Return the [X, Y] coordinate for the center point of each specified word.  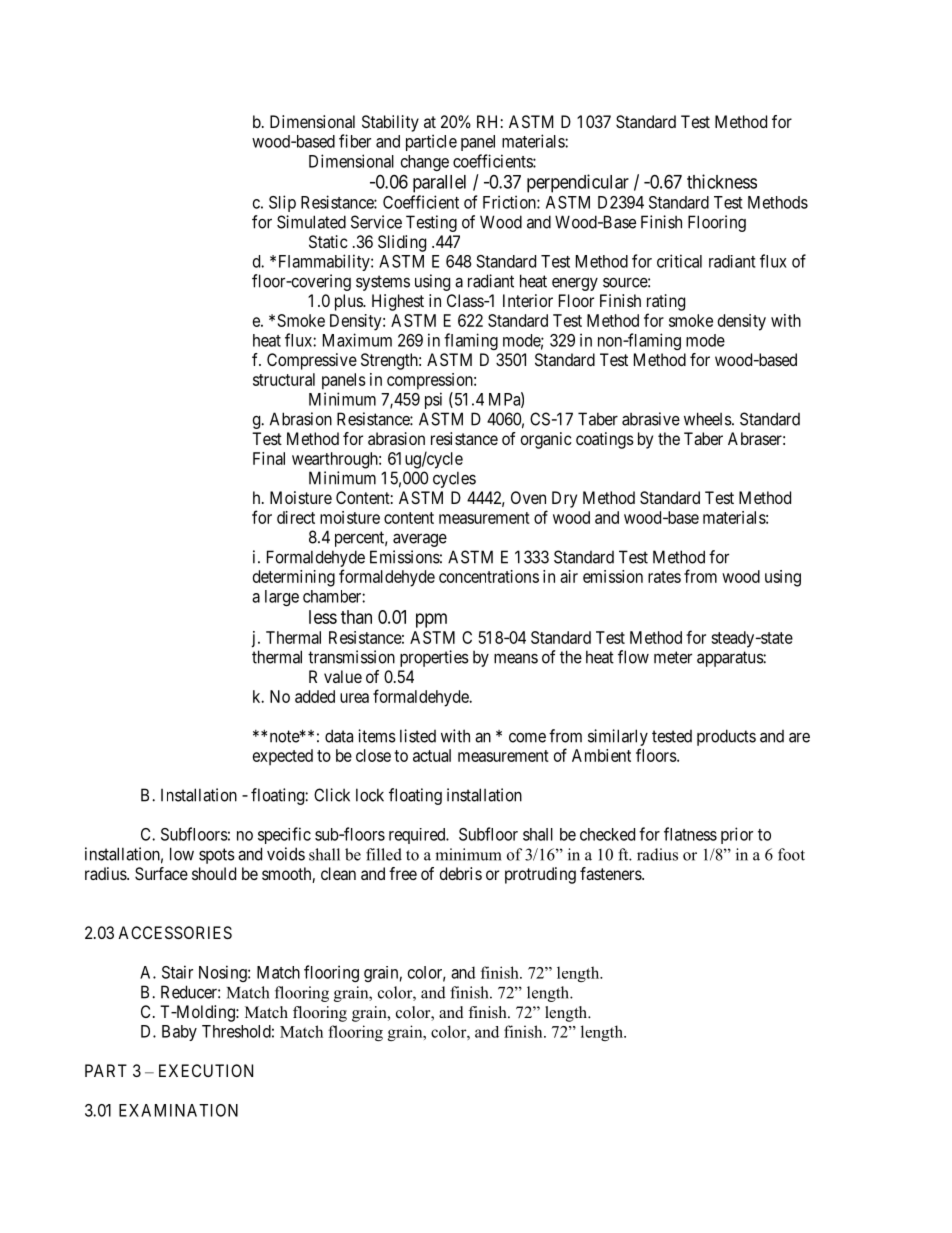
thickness [722, 181]
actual [432, 755]
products [726, 737]
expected [283, 757]
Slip [282, 203]
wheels [708, 419]
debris [461, 873]
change [425, 163]
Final [269, 458]
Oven [528, 497]
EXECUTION [206, 1070]
